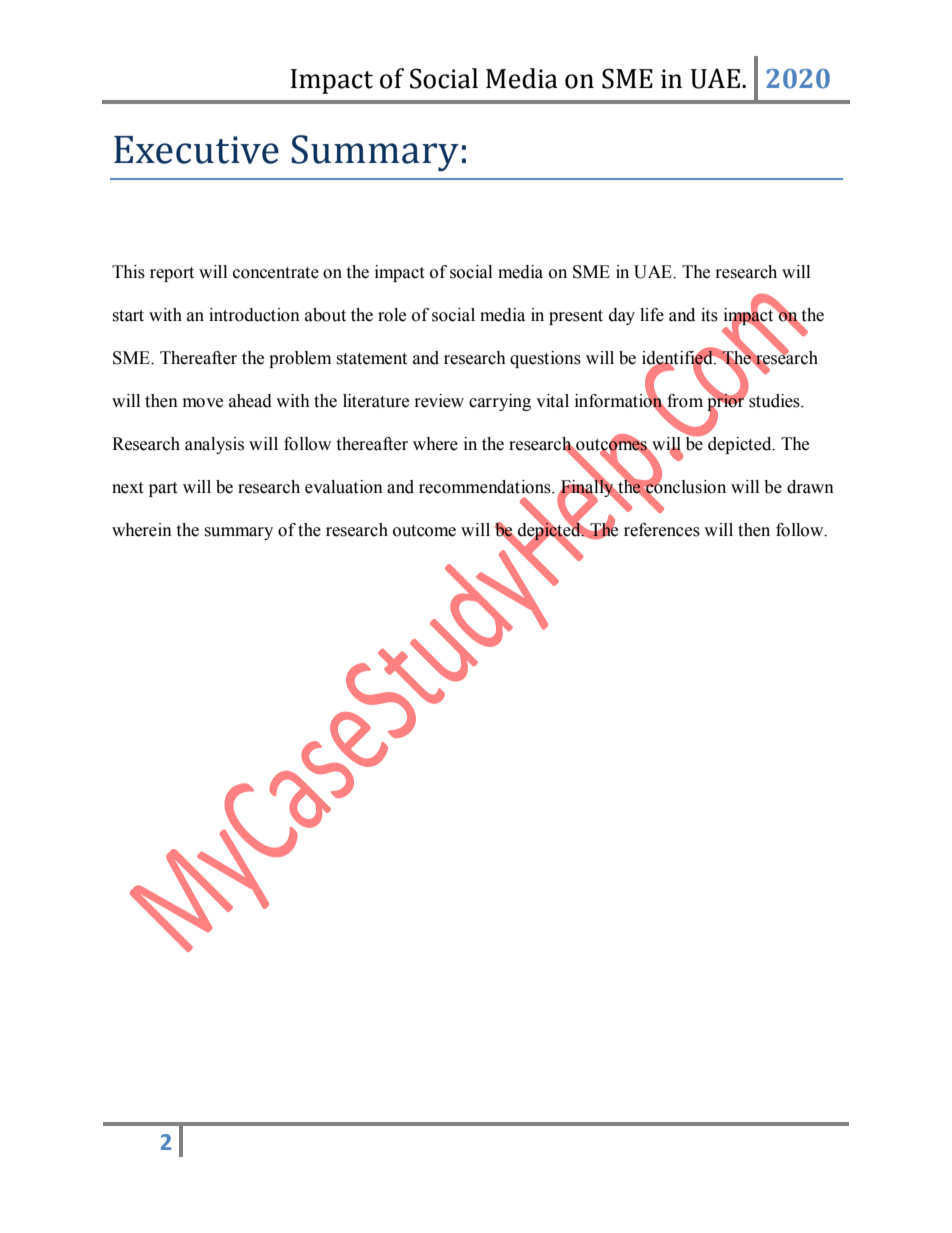 The width and height of the screenshot is (952, 1233). I want to click on day, so click(622, 316).
